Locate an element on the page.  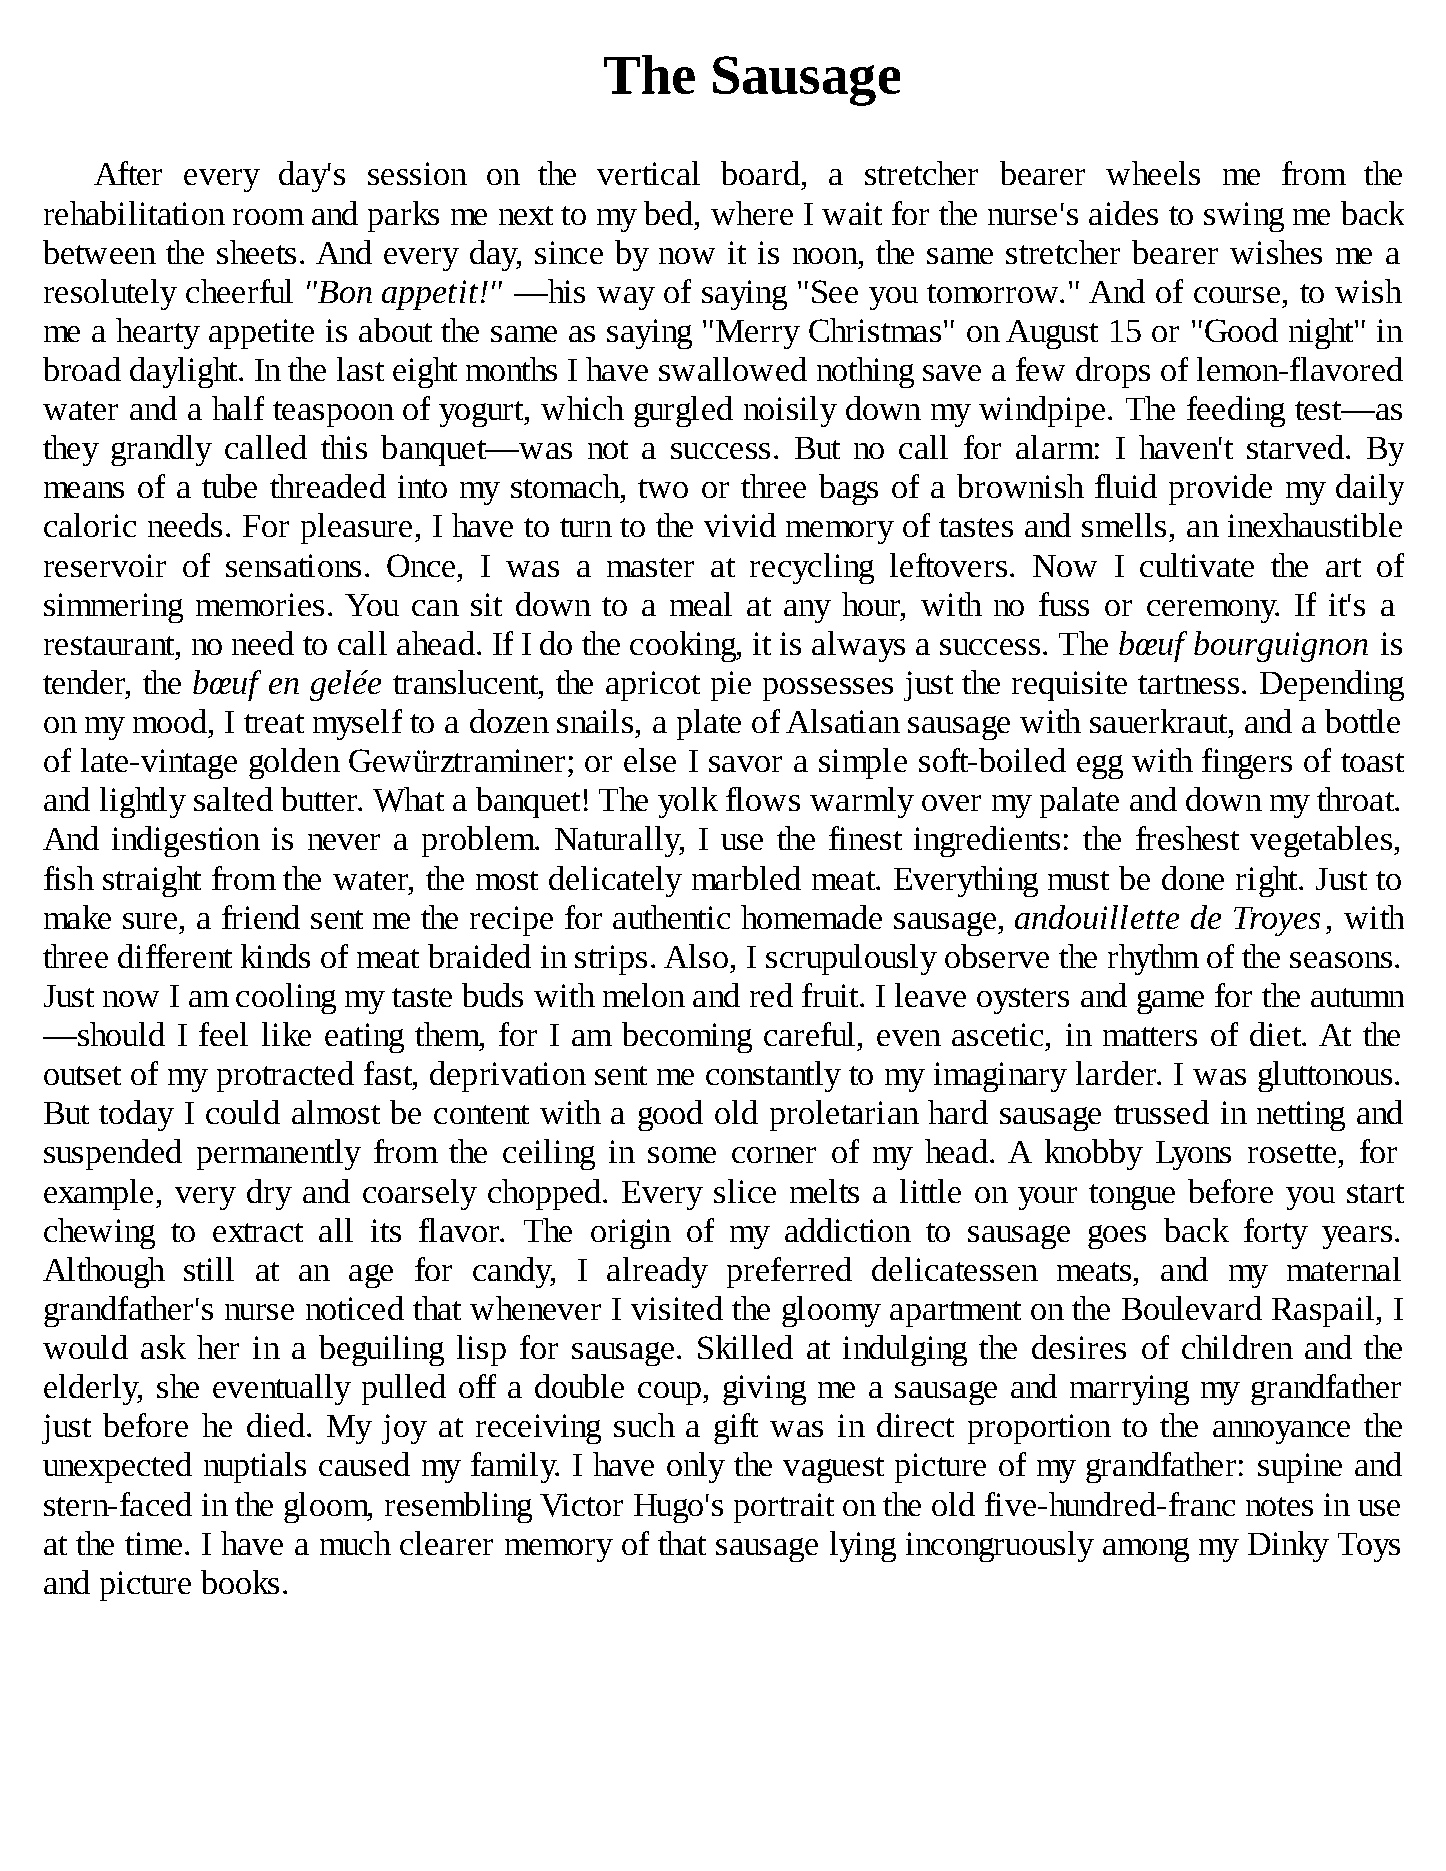
slice is located at coordinates (745, 1191).
